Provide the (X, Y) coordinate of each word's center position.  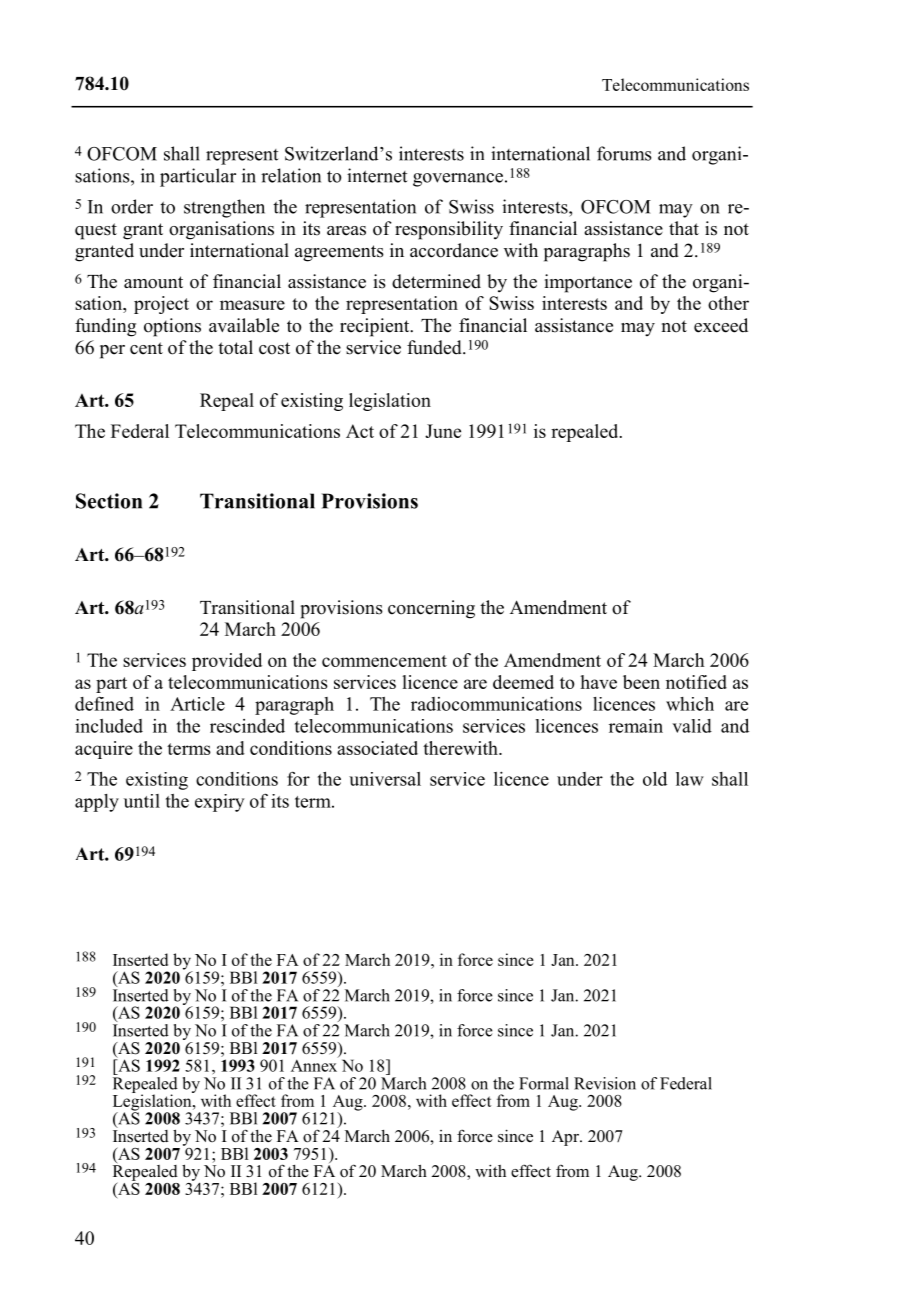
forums (624, 153)
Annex (314, 1064)
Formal (544, 1083)
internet (377, 175)
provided (227, 662)
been (641, 682)
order (132, 206)
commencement (384, 661)
